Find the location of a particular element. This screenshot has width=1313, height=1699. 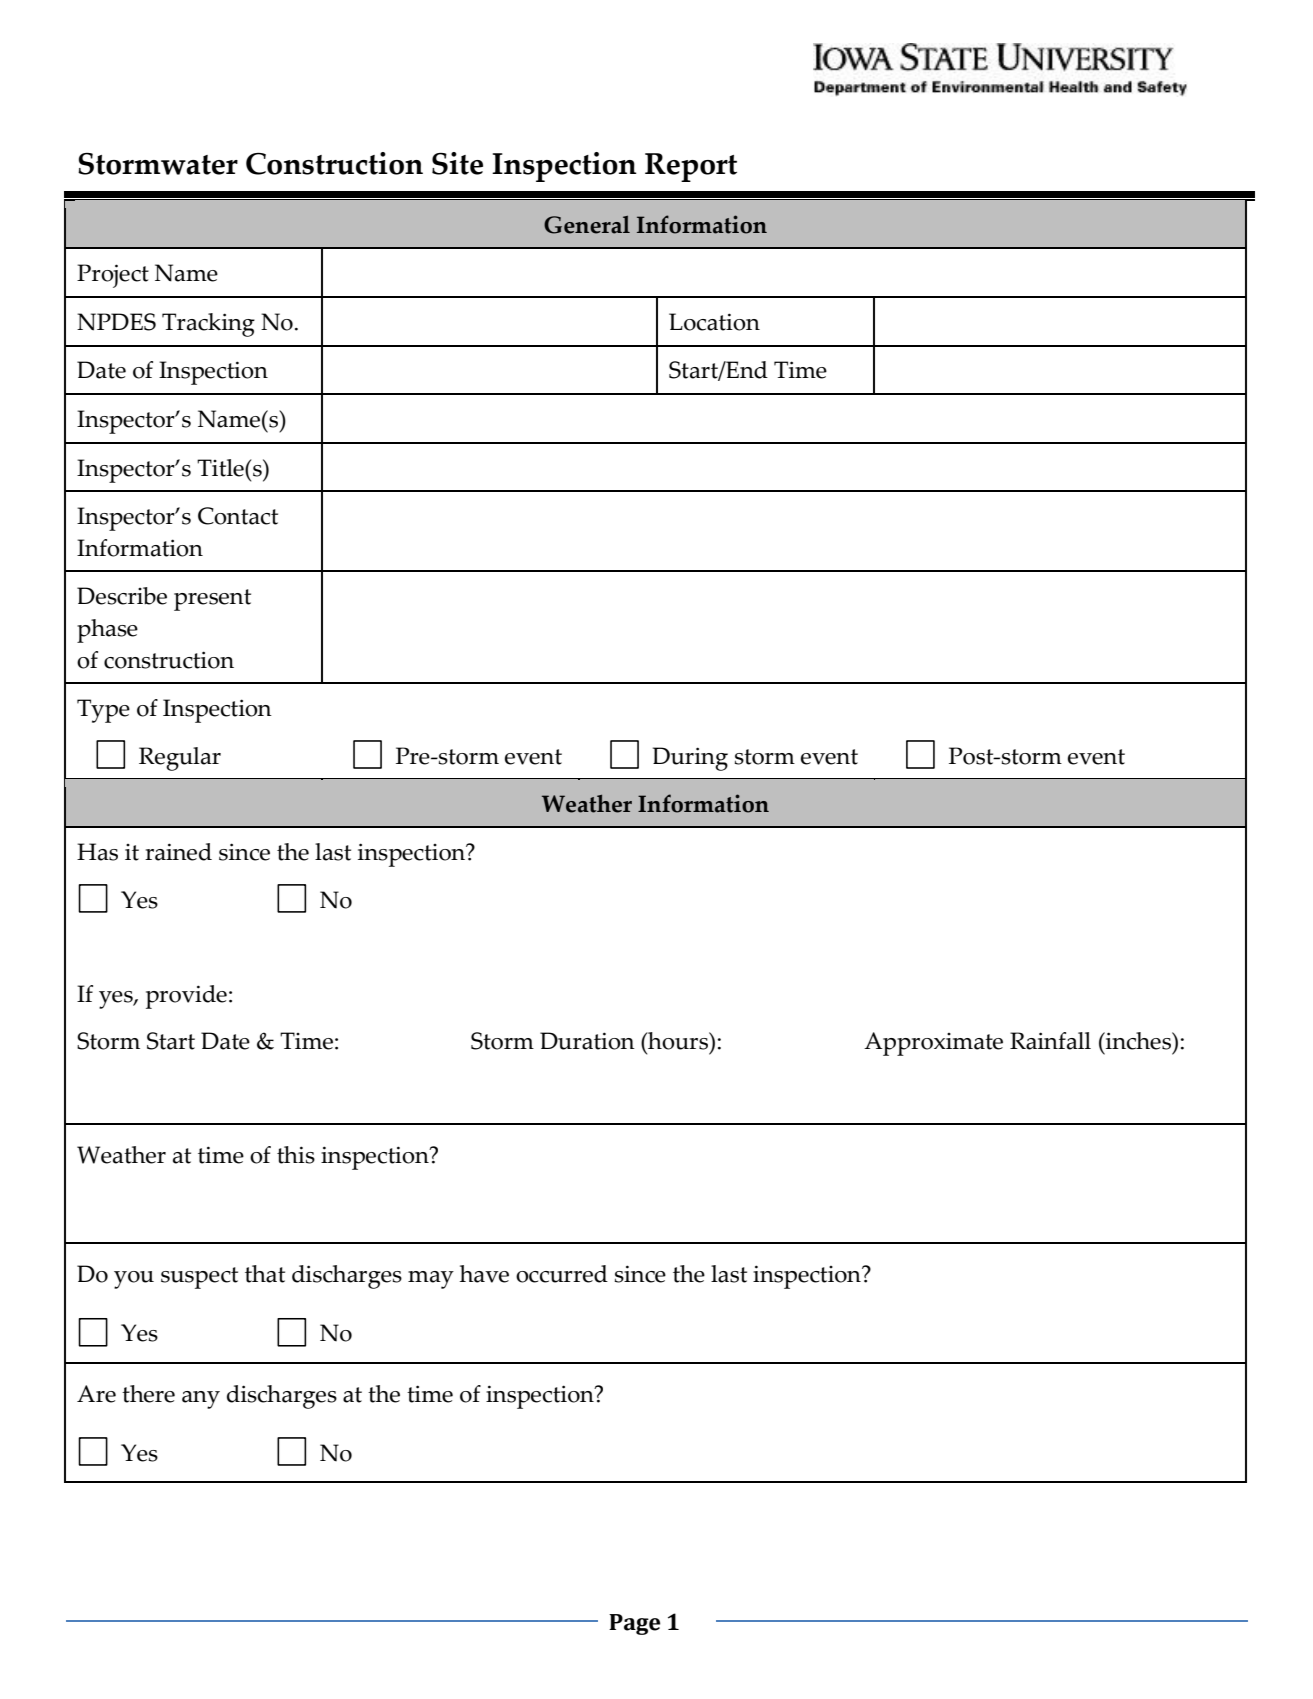

Duration is located at coordinates (587, 1041).
